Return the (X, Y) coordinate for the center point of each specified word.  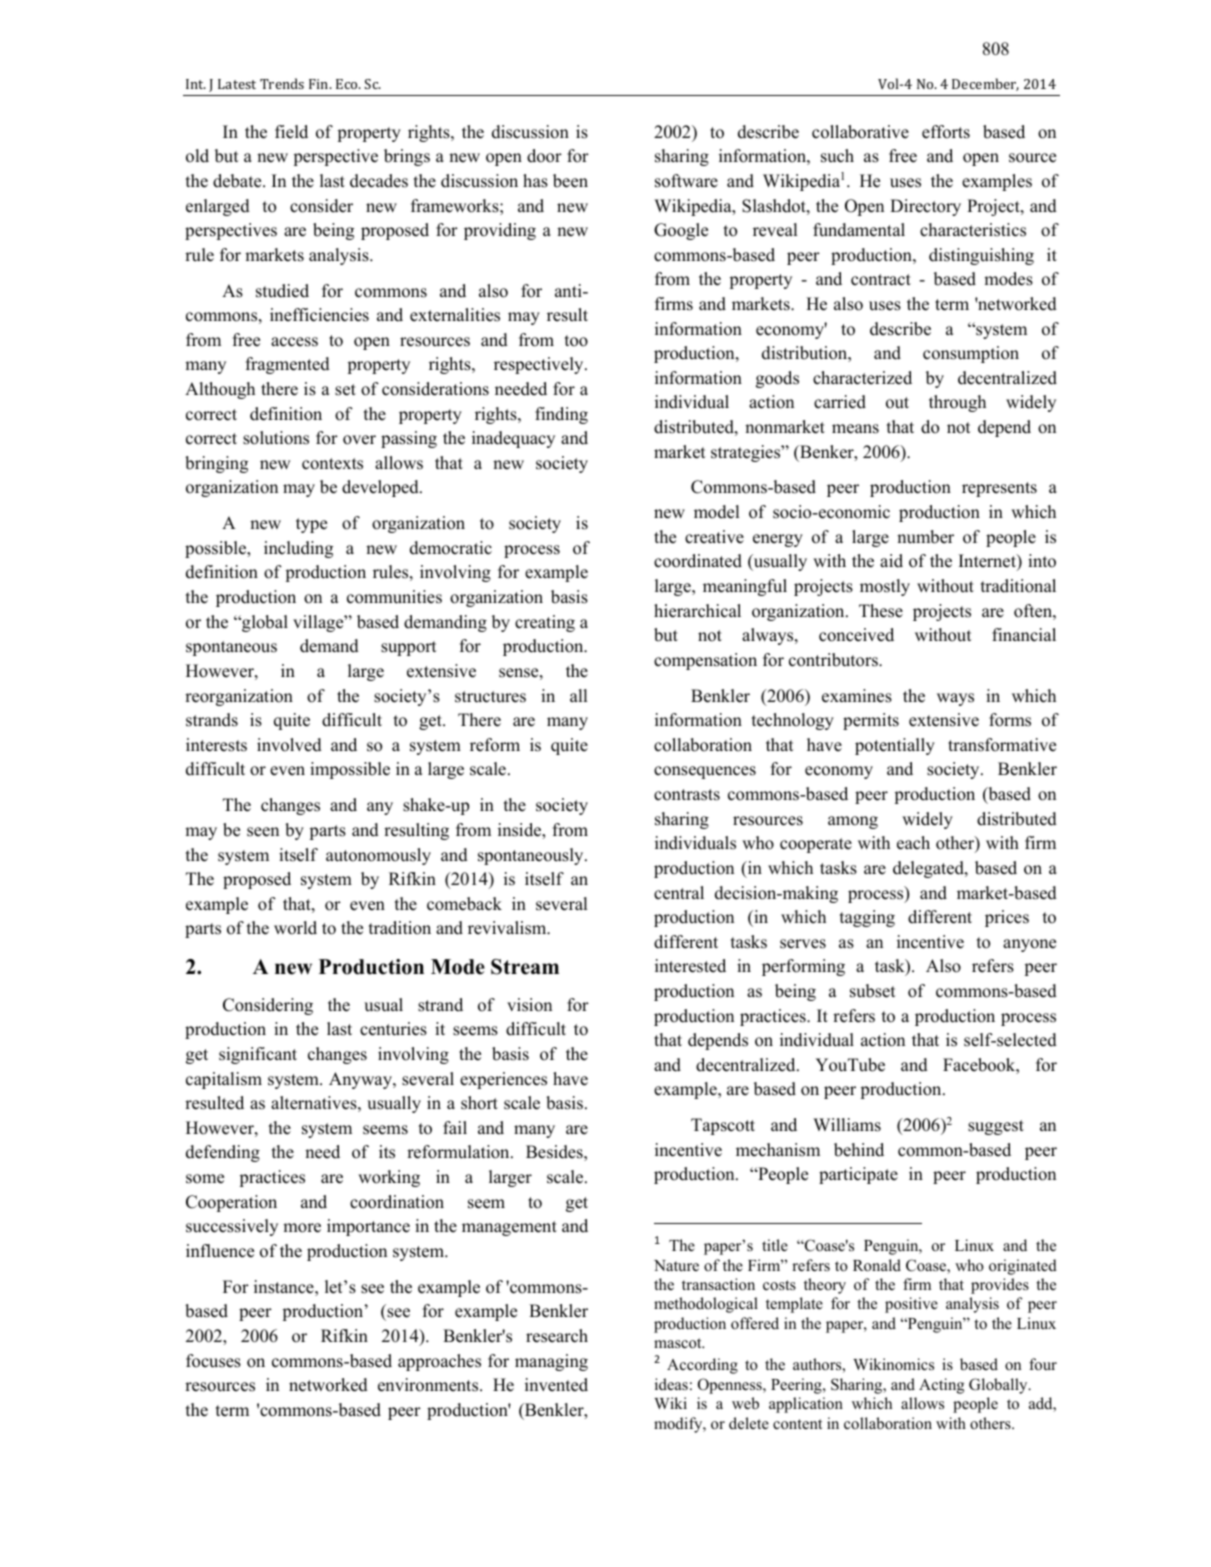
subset (873, 991)
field (291, 132)
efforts (946, 132)
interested (690, 966)
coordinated (698, 561)
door (544, 156)
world (295, 928)
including (298, 549)
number (925, 537)
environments (429, 1385)
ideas (671, 1384)
